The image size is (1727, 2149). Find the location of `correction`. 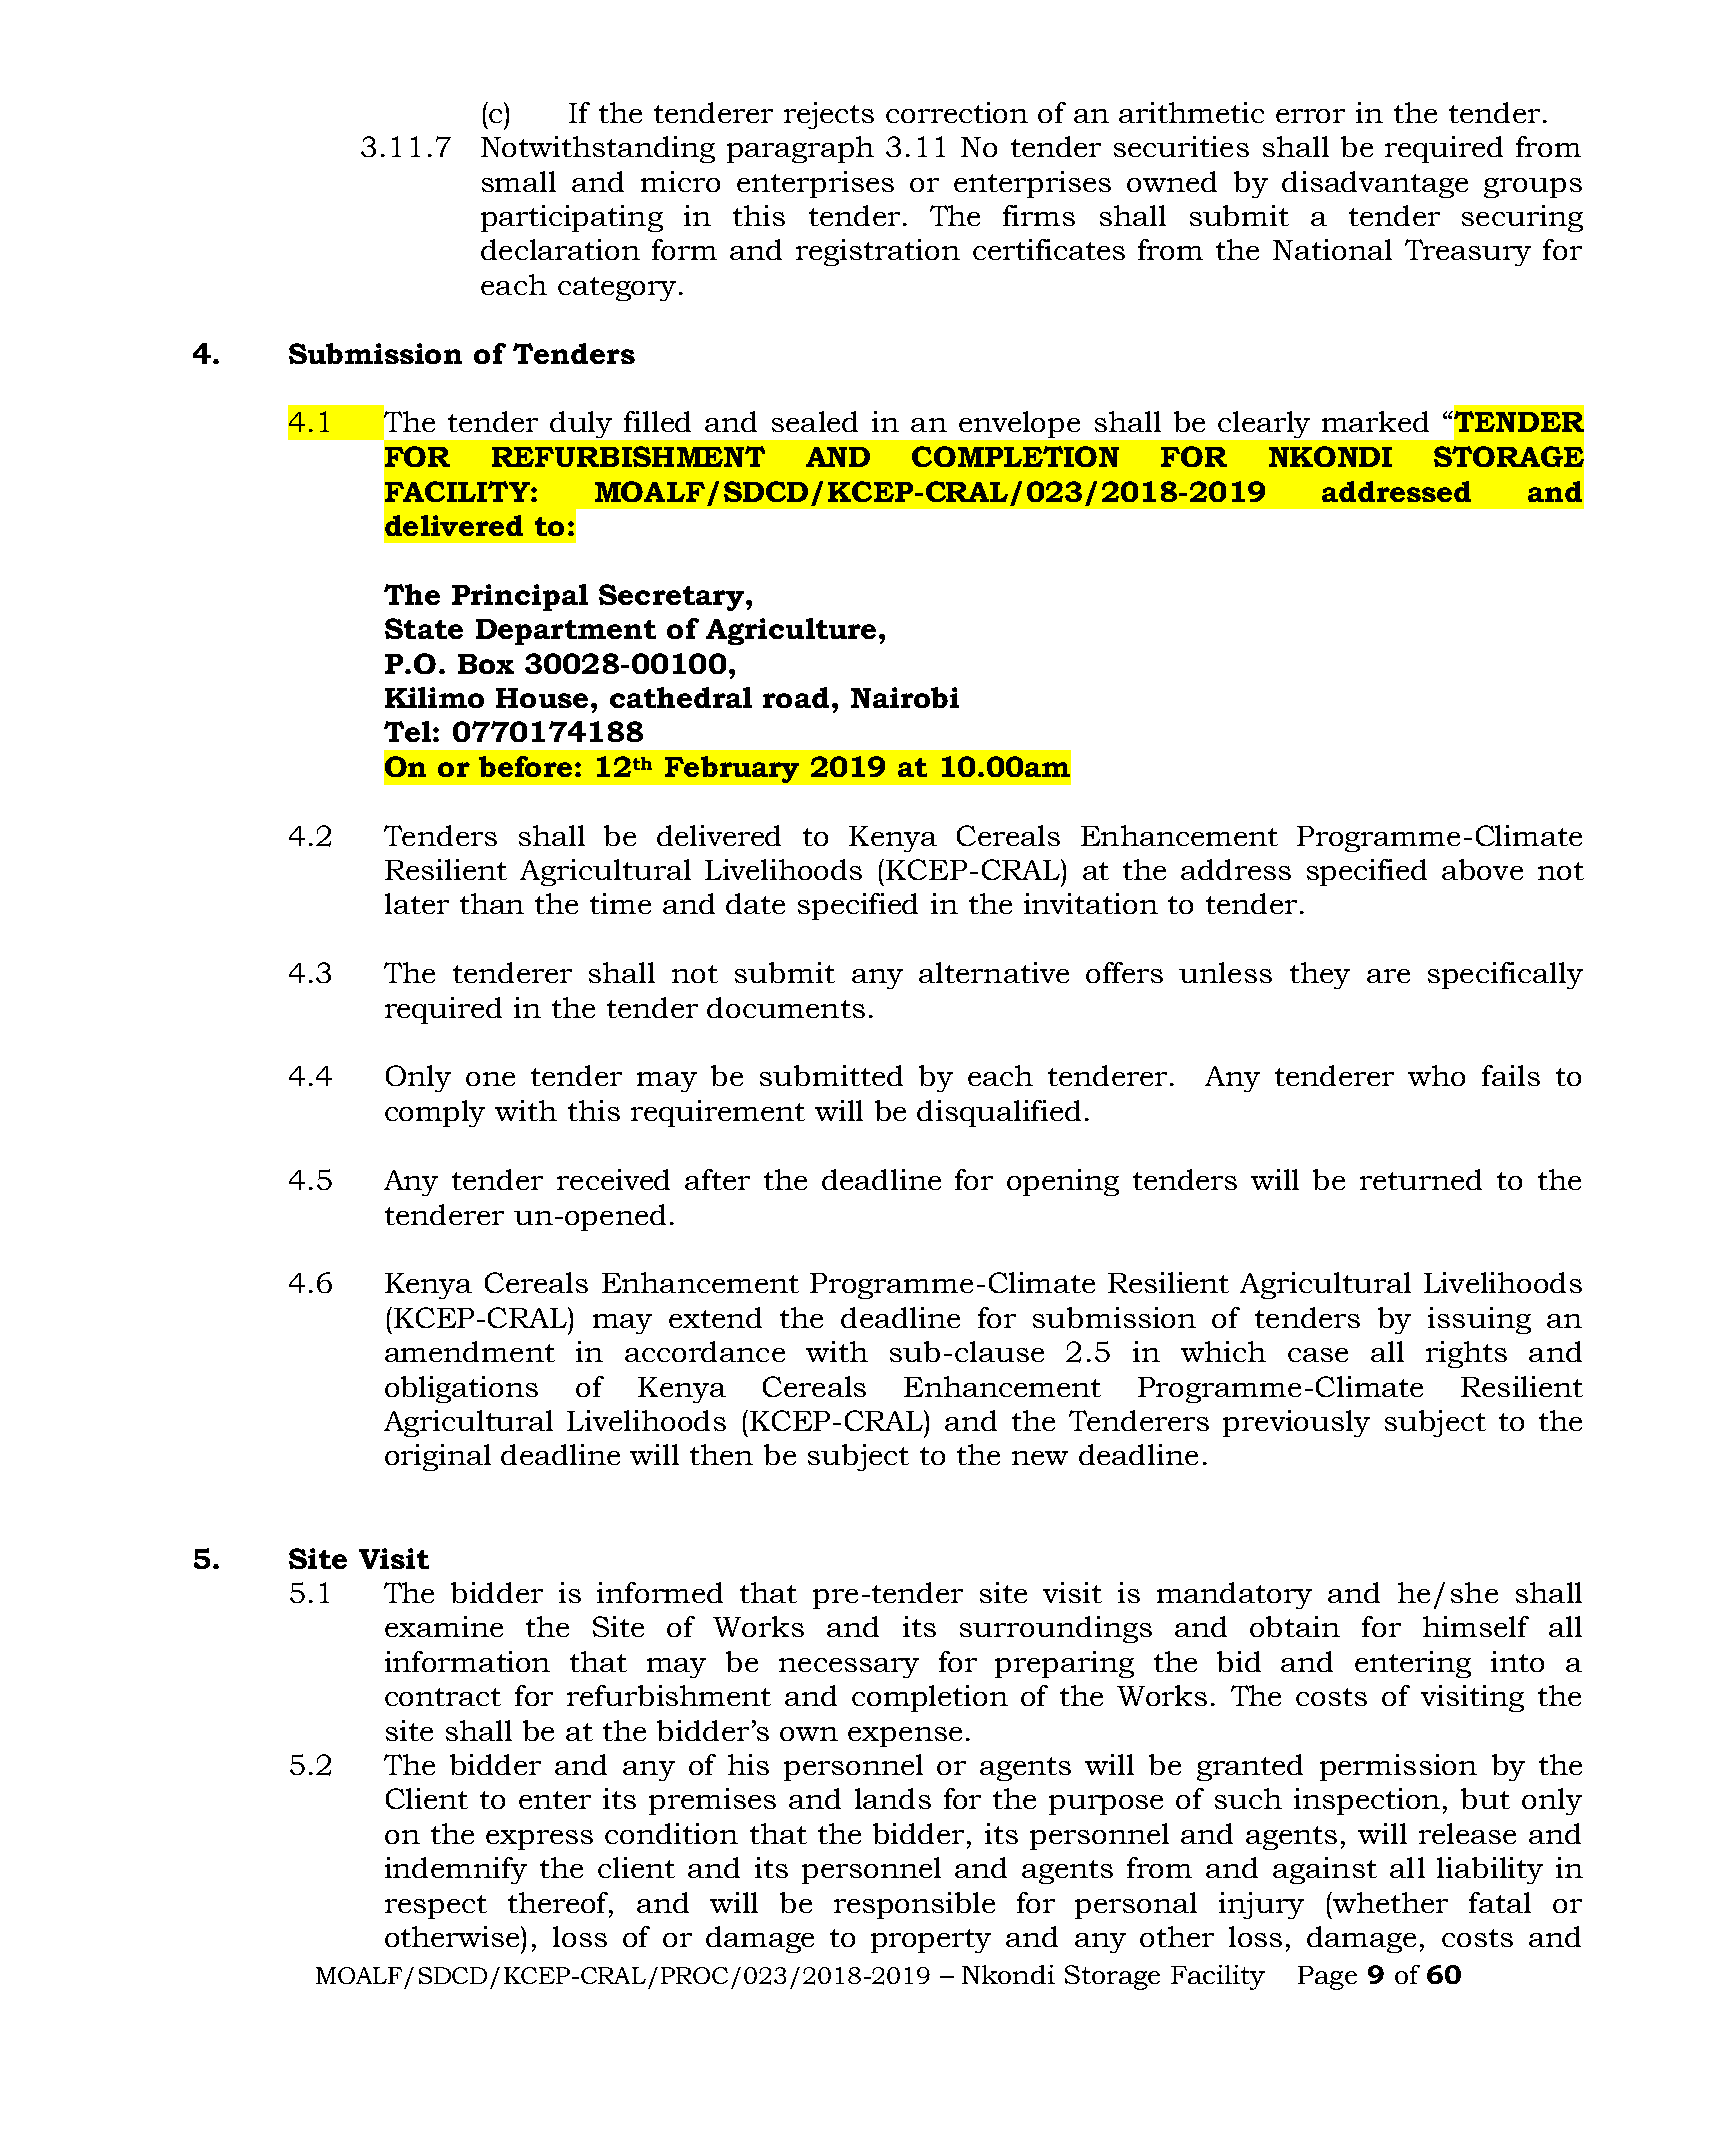

correction is located at coordinates (957, 112).
